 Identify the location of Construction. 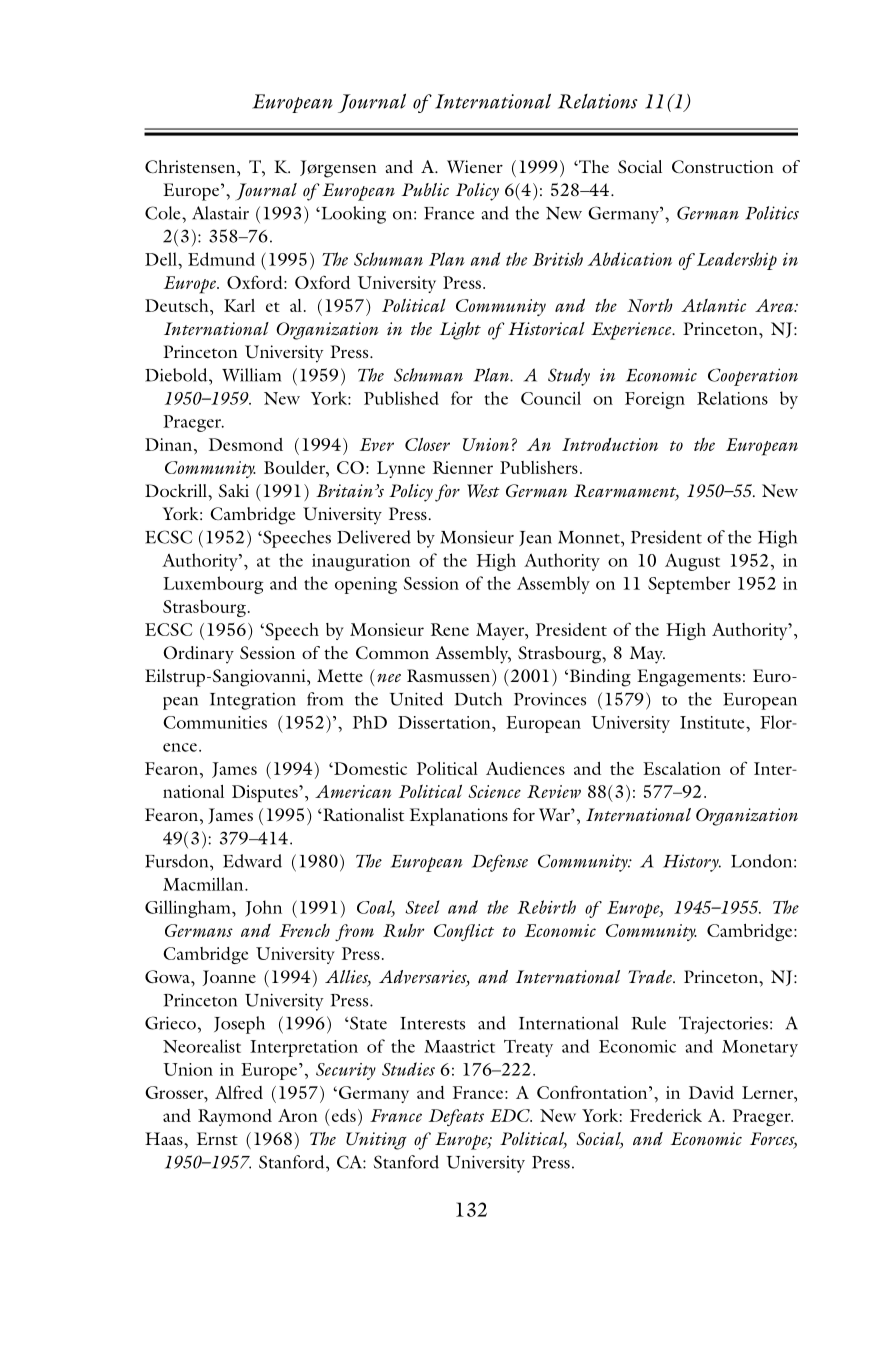
(723, 166).
